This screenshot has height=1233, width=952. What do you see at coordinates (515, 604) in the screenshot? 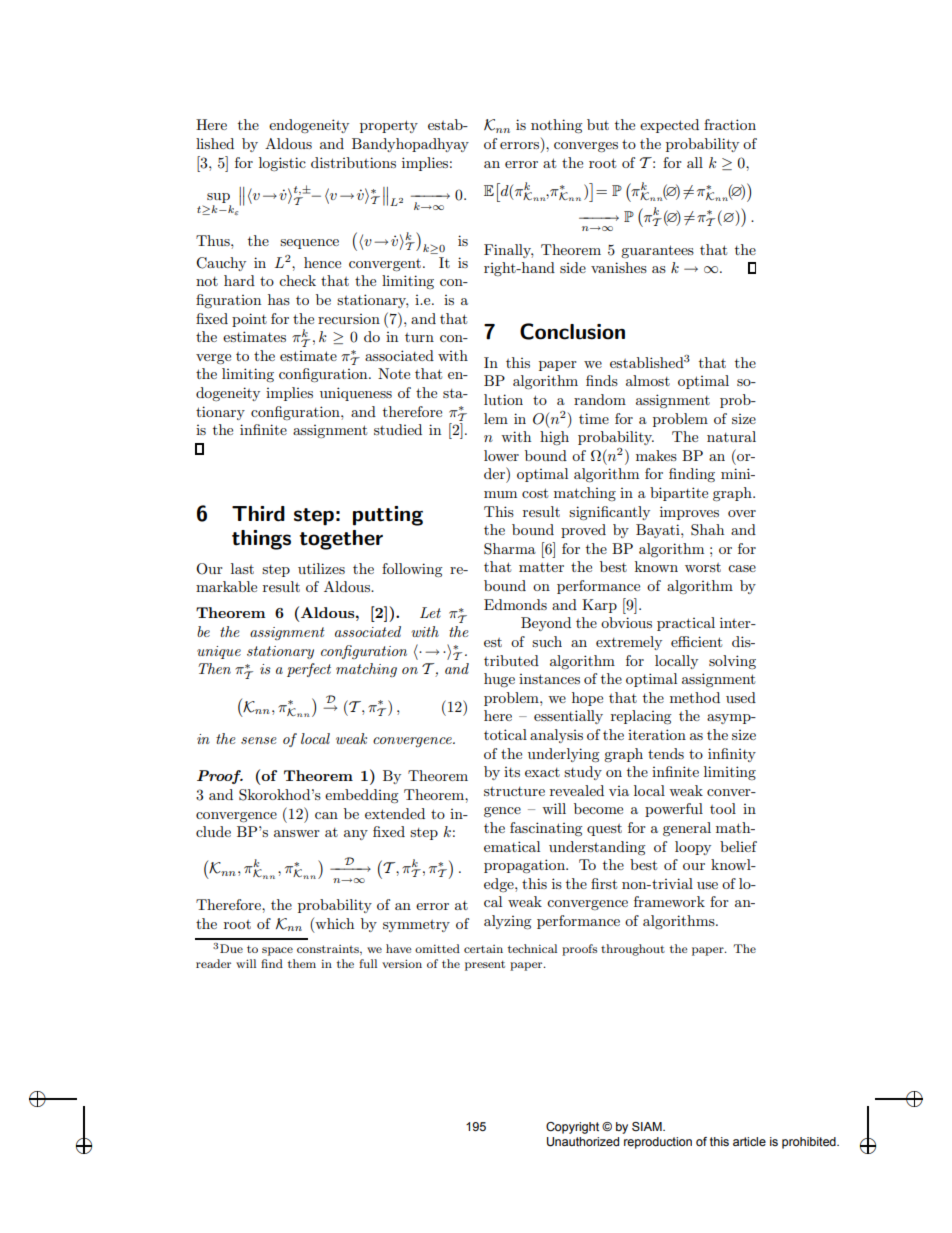
I see `Edmonds` at bounding box center [515, 604].
